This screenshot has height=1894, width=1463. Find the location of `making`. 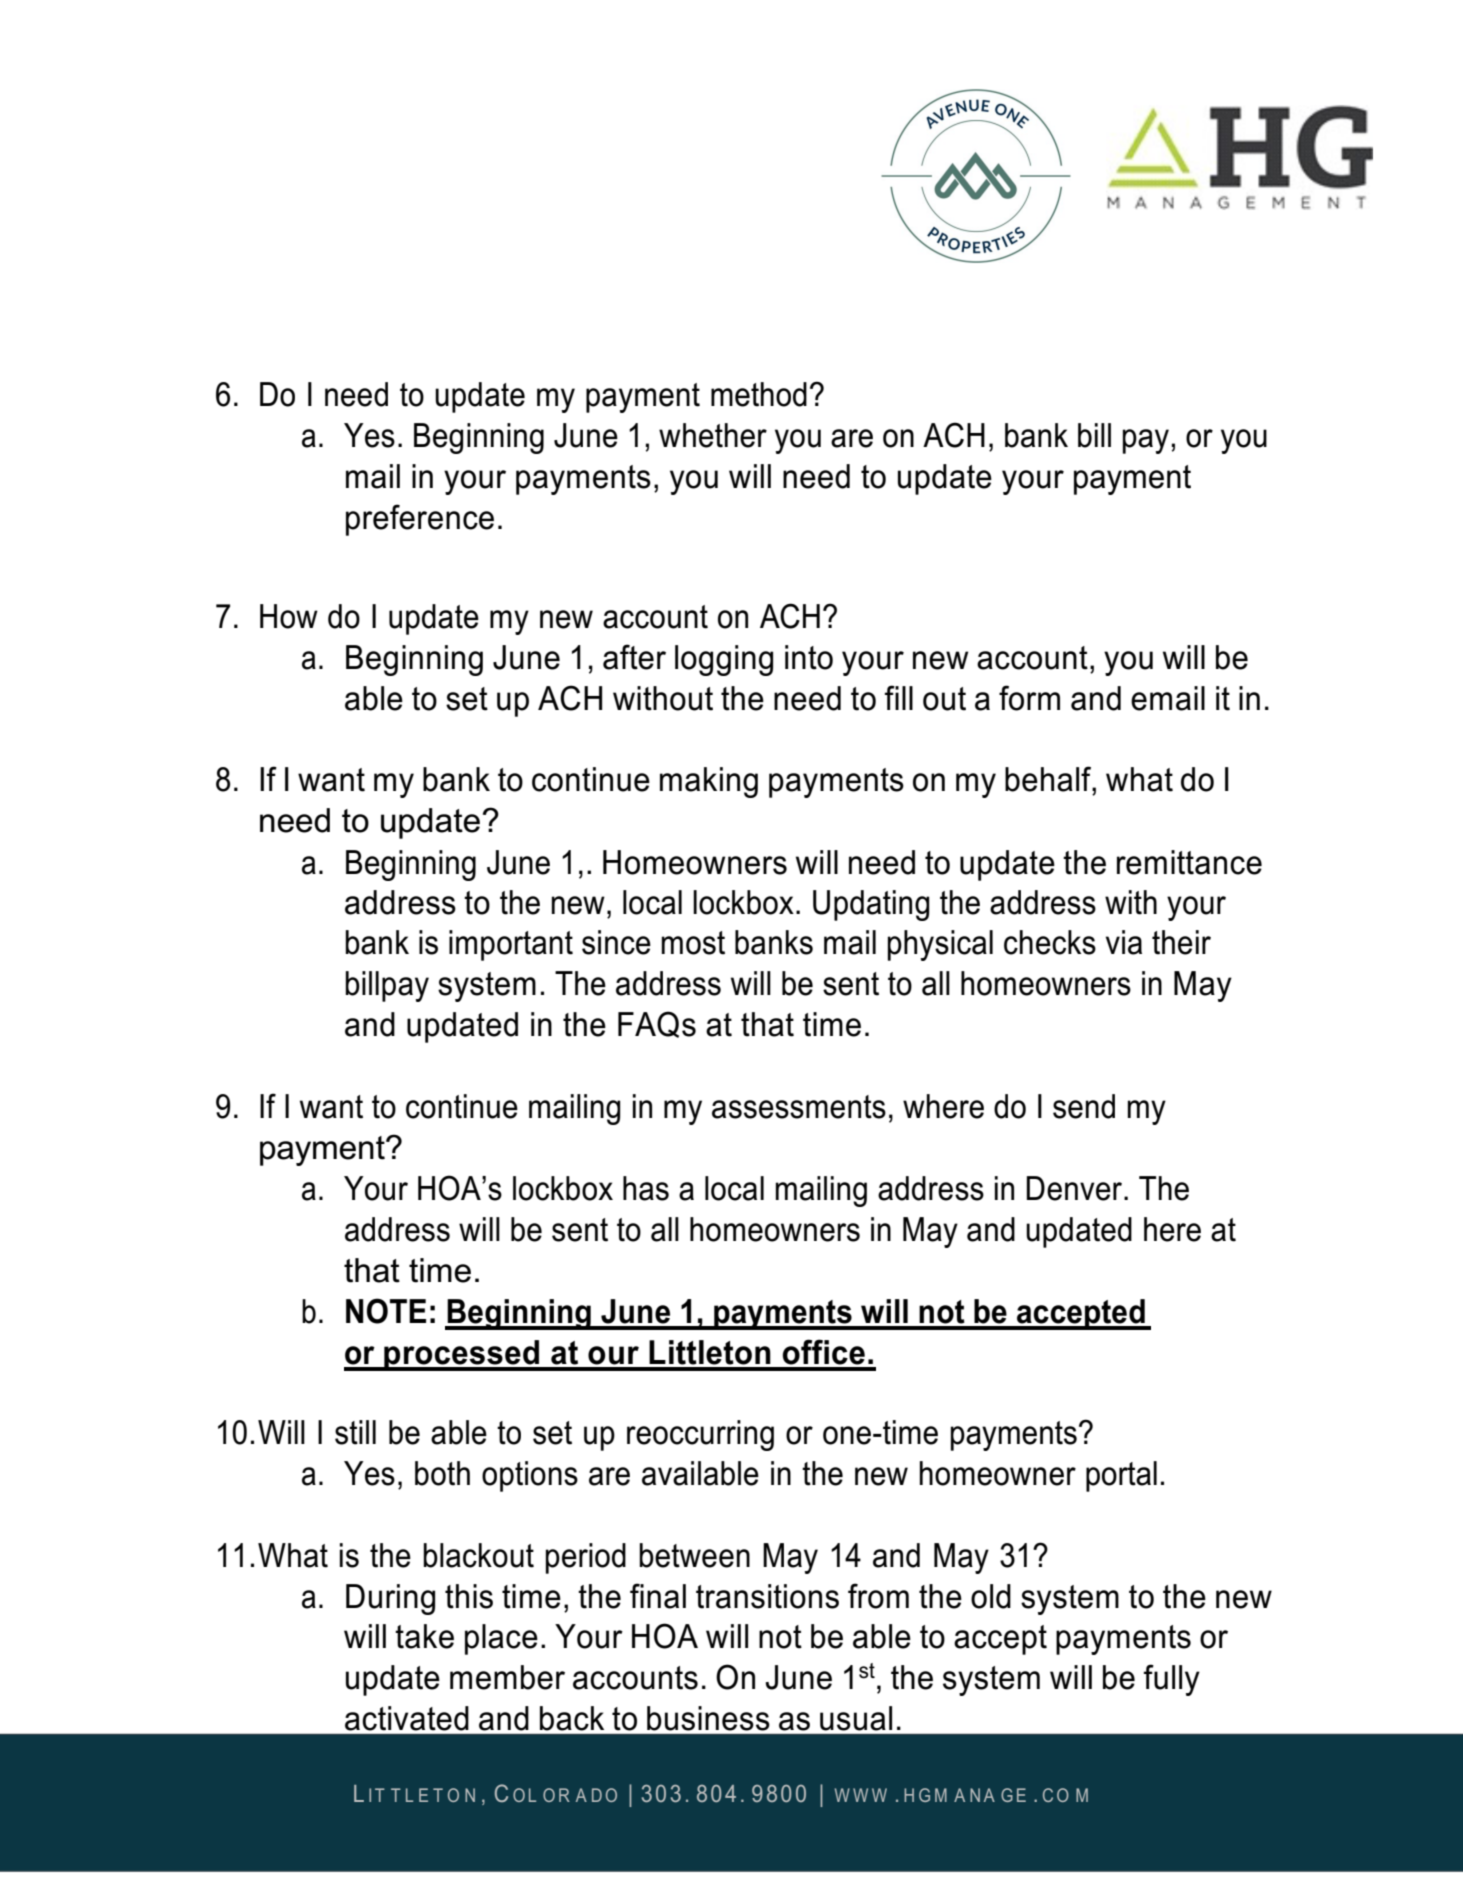

making is located at coordinates (709, 782).
